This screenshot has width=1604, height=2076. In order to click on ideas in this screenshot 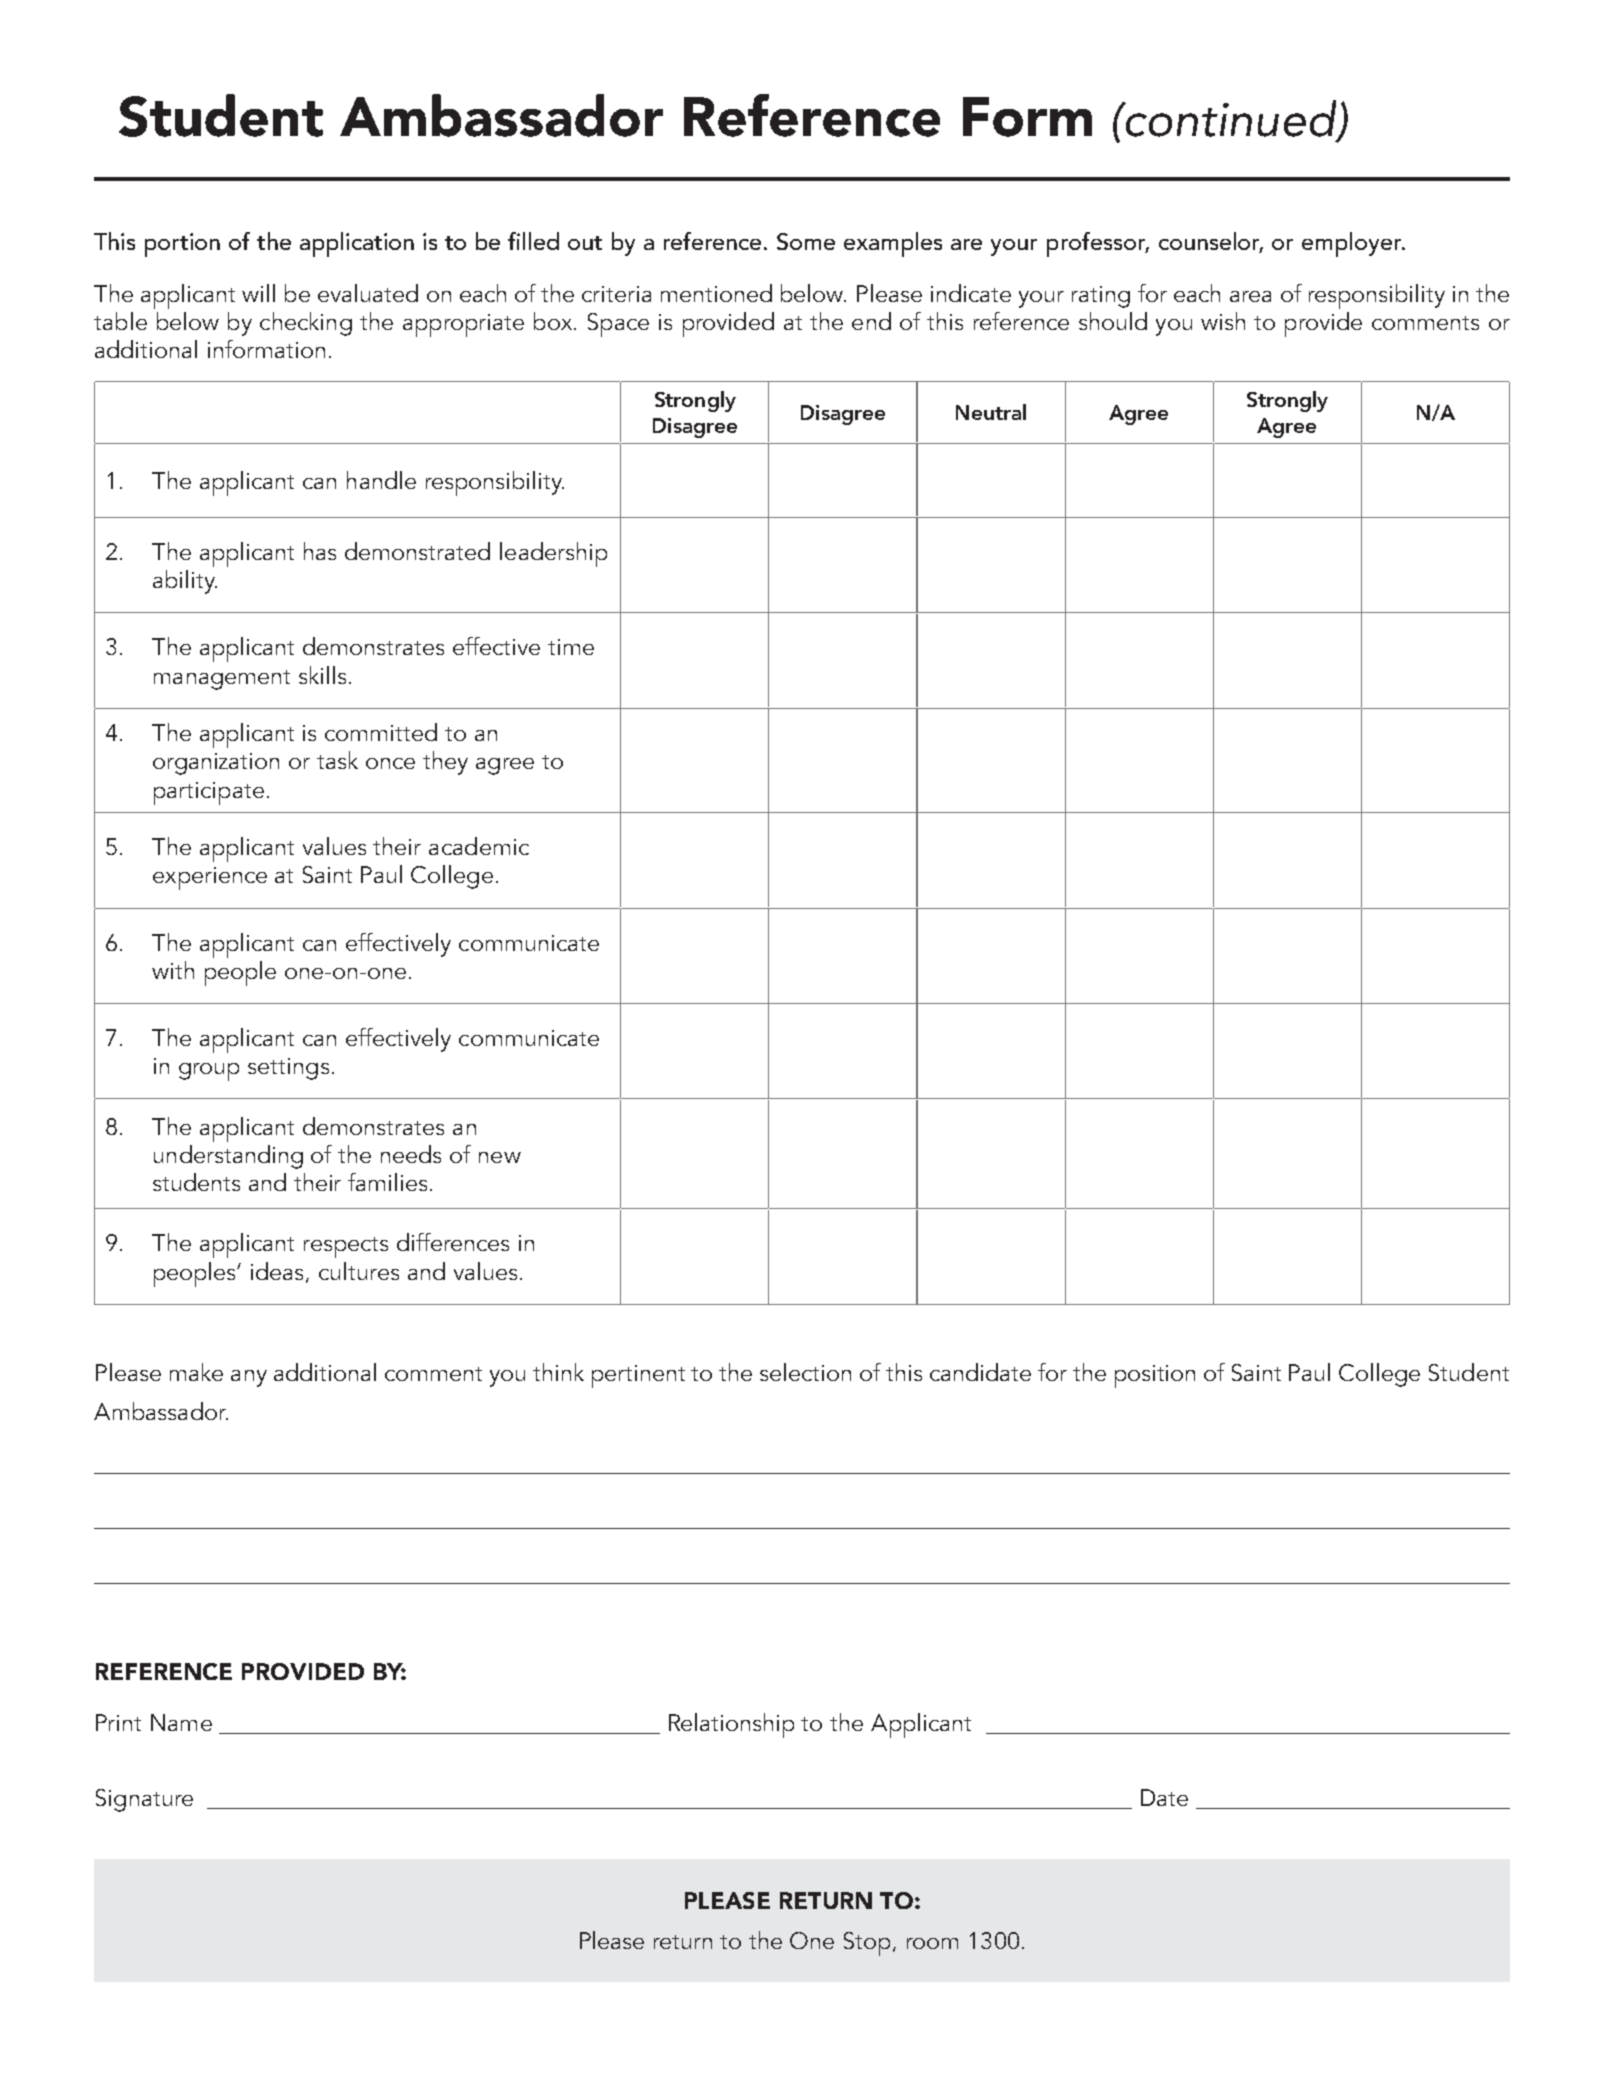, I will do `click(279, 1272)`.
